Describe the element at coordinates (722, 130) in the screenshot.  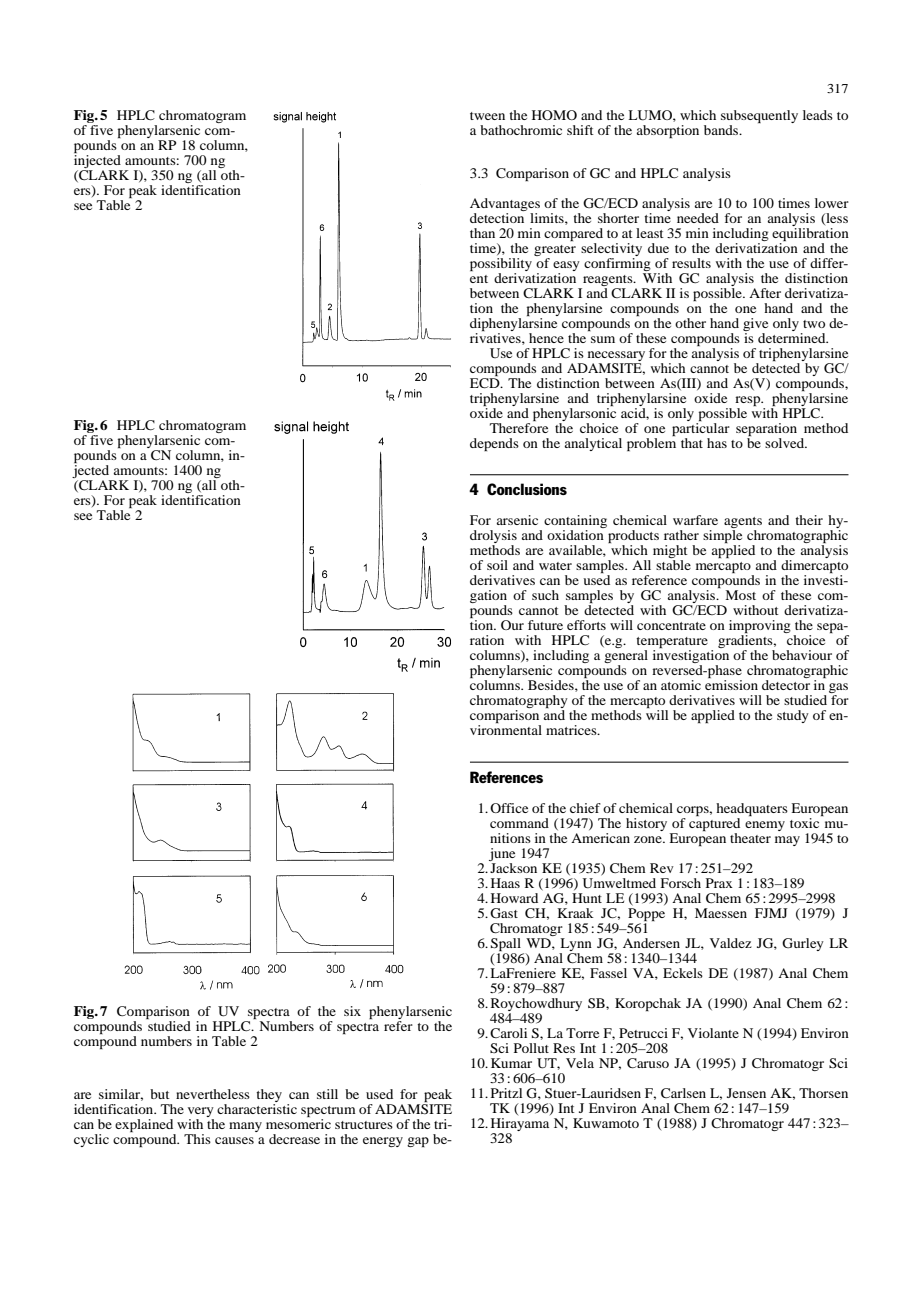
I see `bands` at that location.
